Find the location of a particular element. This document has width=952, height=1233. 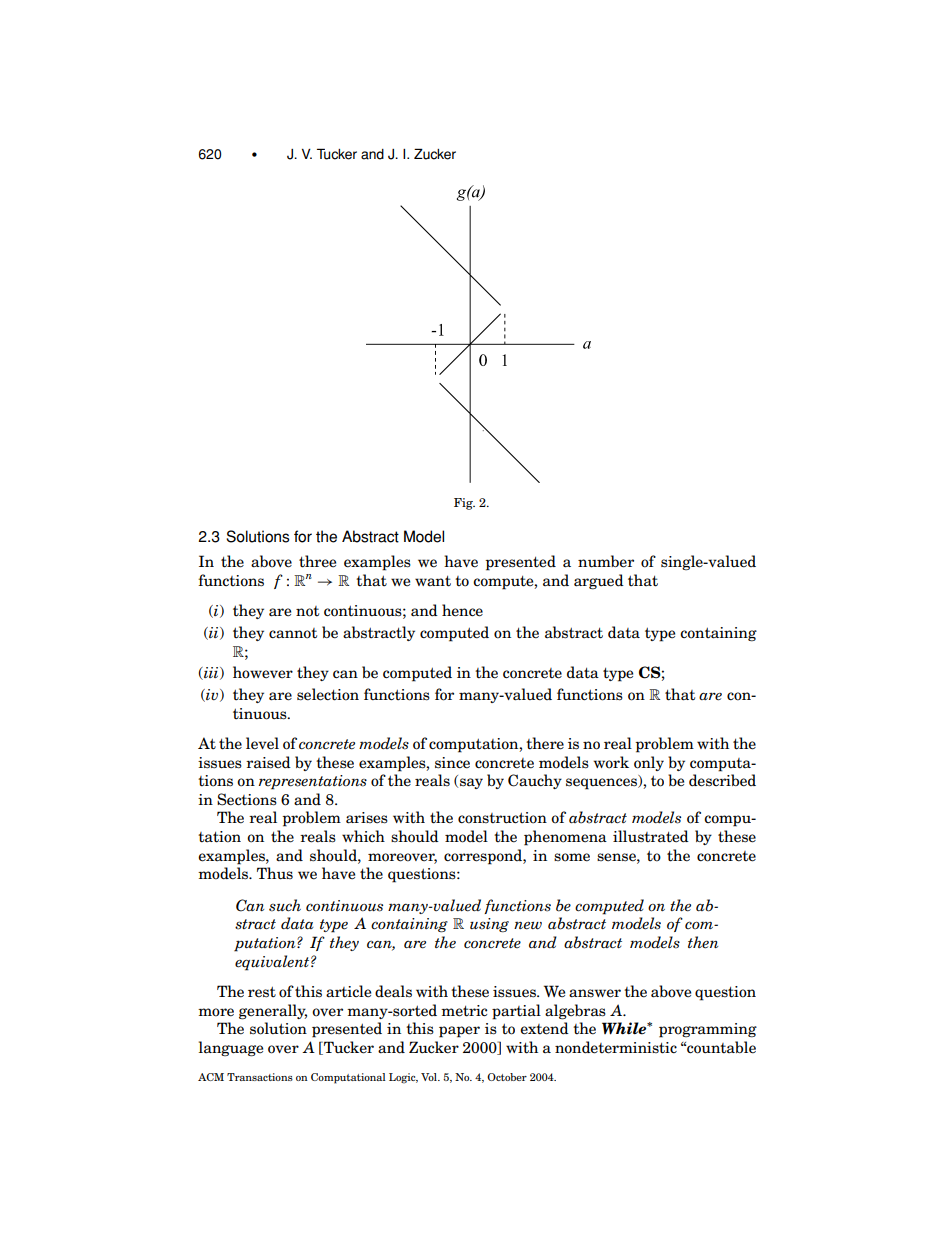

hence is located at coordinates (462, 610).
